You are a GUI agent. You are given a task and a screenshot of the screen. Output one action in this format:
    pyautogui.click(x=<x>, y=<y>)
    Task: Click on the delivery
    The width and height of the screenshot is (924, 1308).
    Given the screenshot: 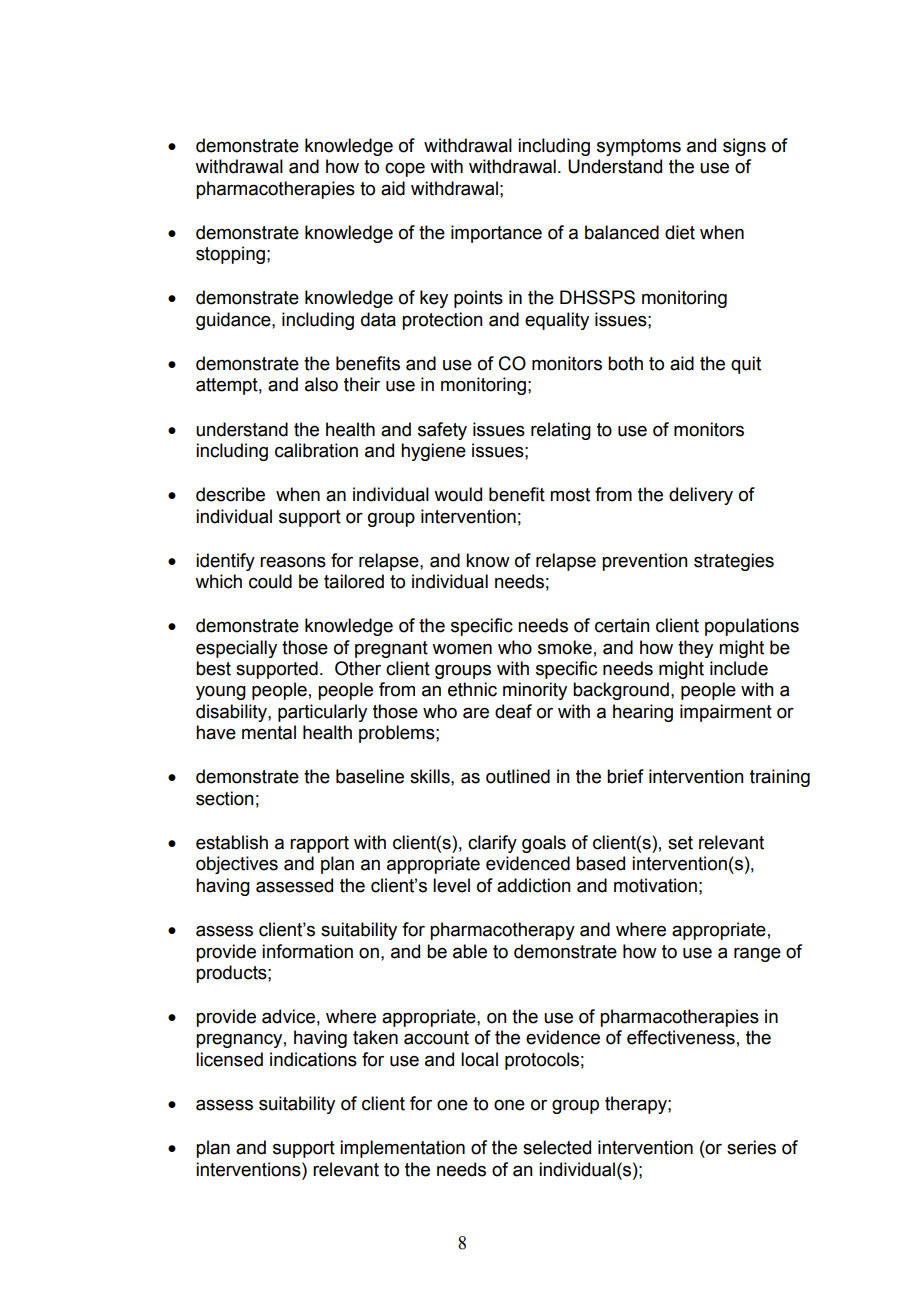 What is the action you would take?
    pyautogui.click(x=701, y=496)
